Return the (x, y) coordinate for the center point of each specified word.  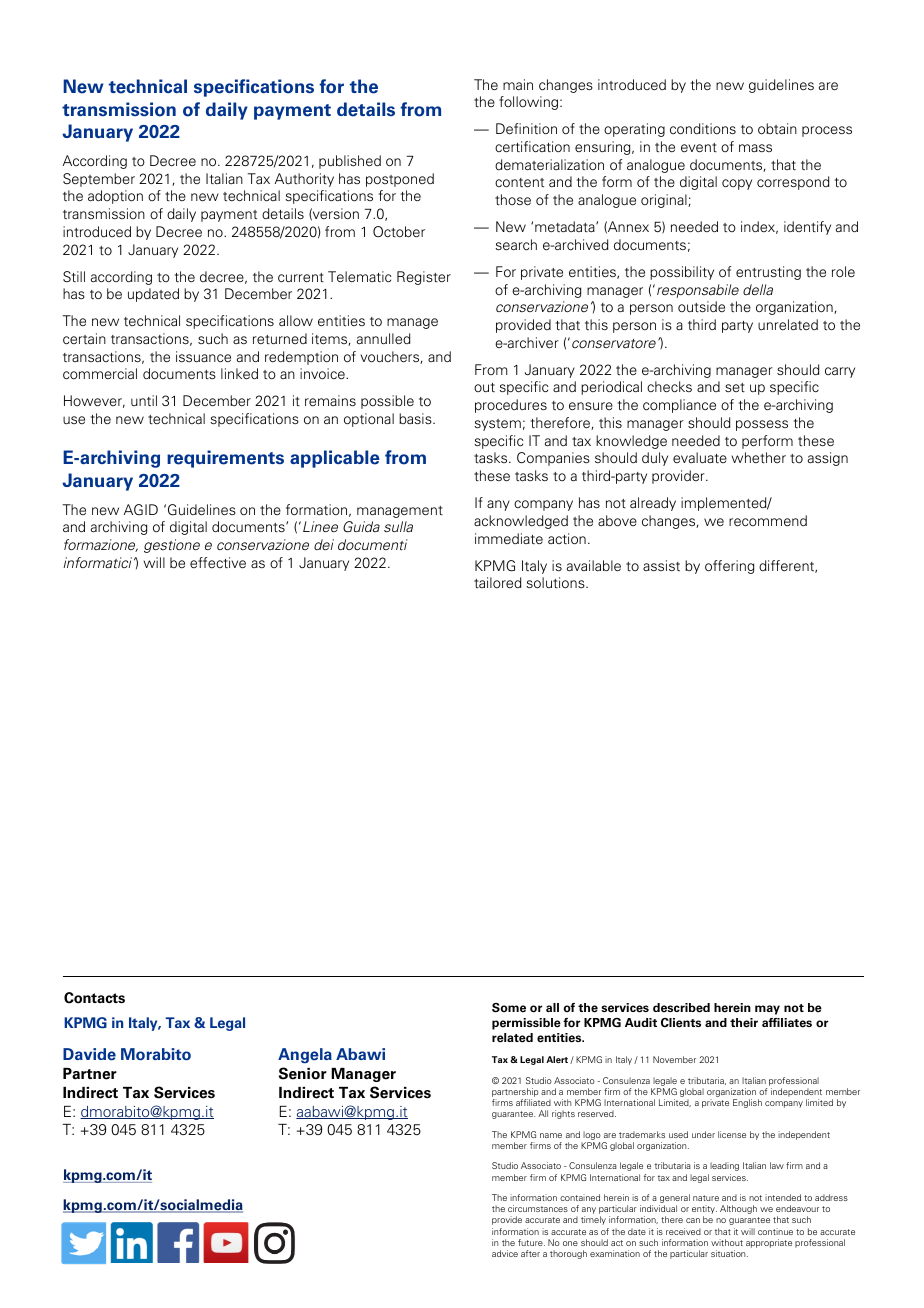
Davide (89, 1054)
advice (505, 1253)
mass (755, 148)
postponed (400, 180)
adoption (115, 197)
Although (738, 1209)
